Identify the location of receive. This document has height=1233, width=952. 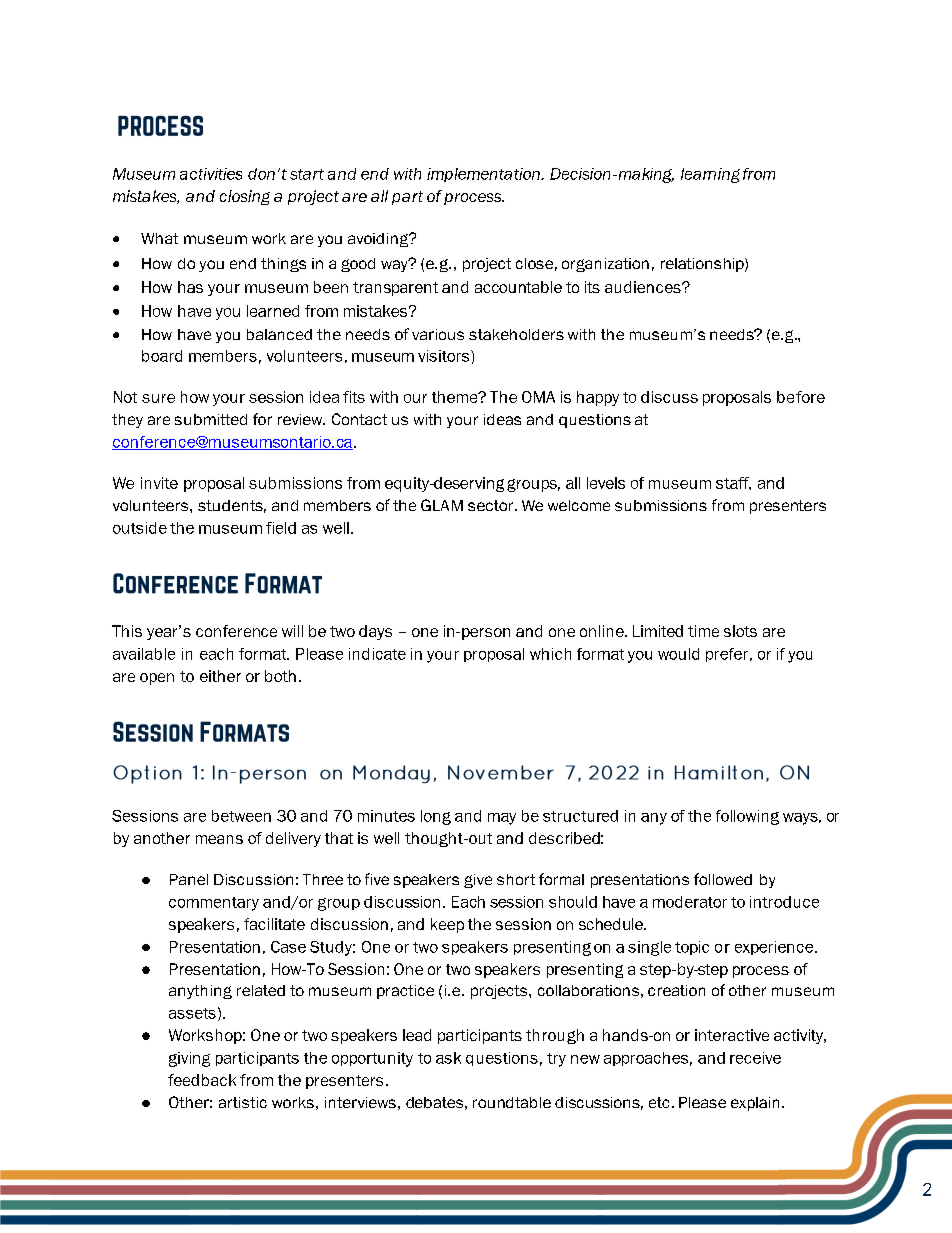
(755, 1058).
